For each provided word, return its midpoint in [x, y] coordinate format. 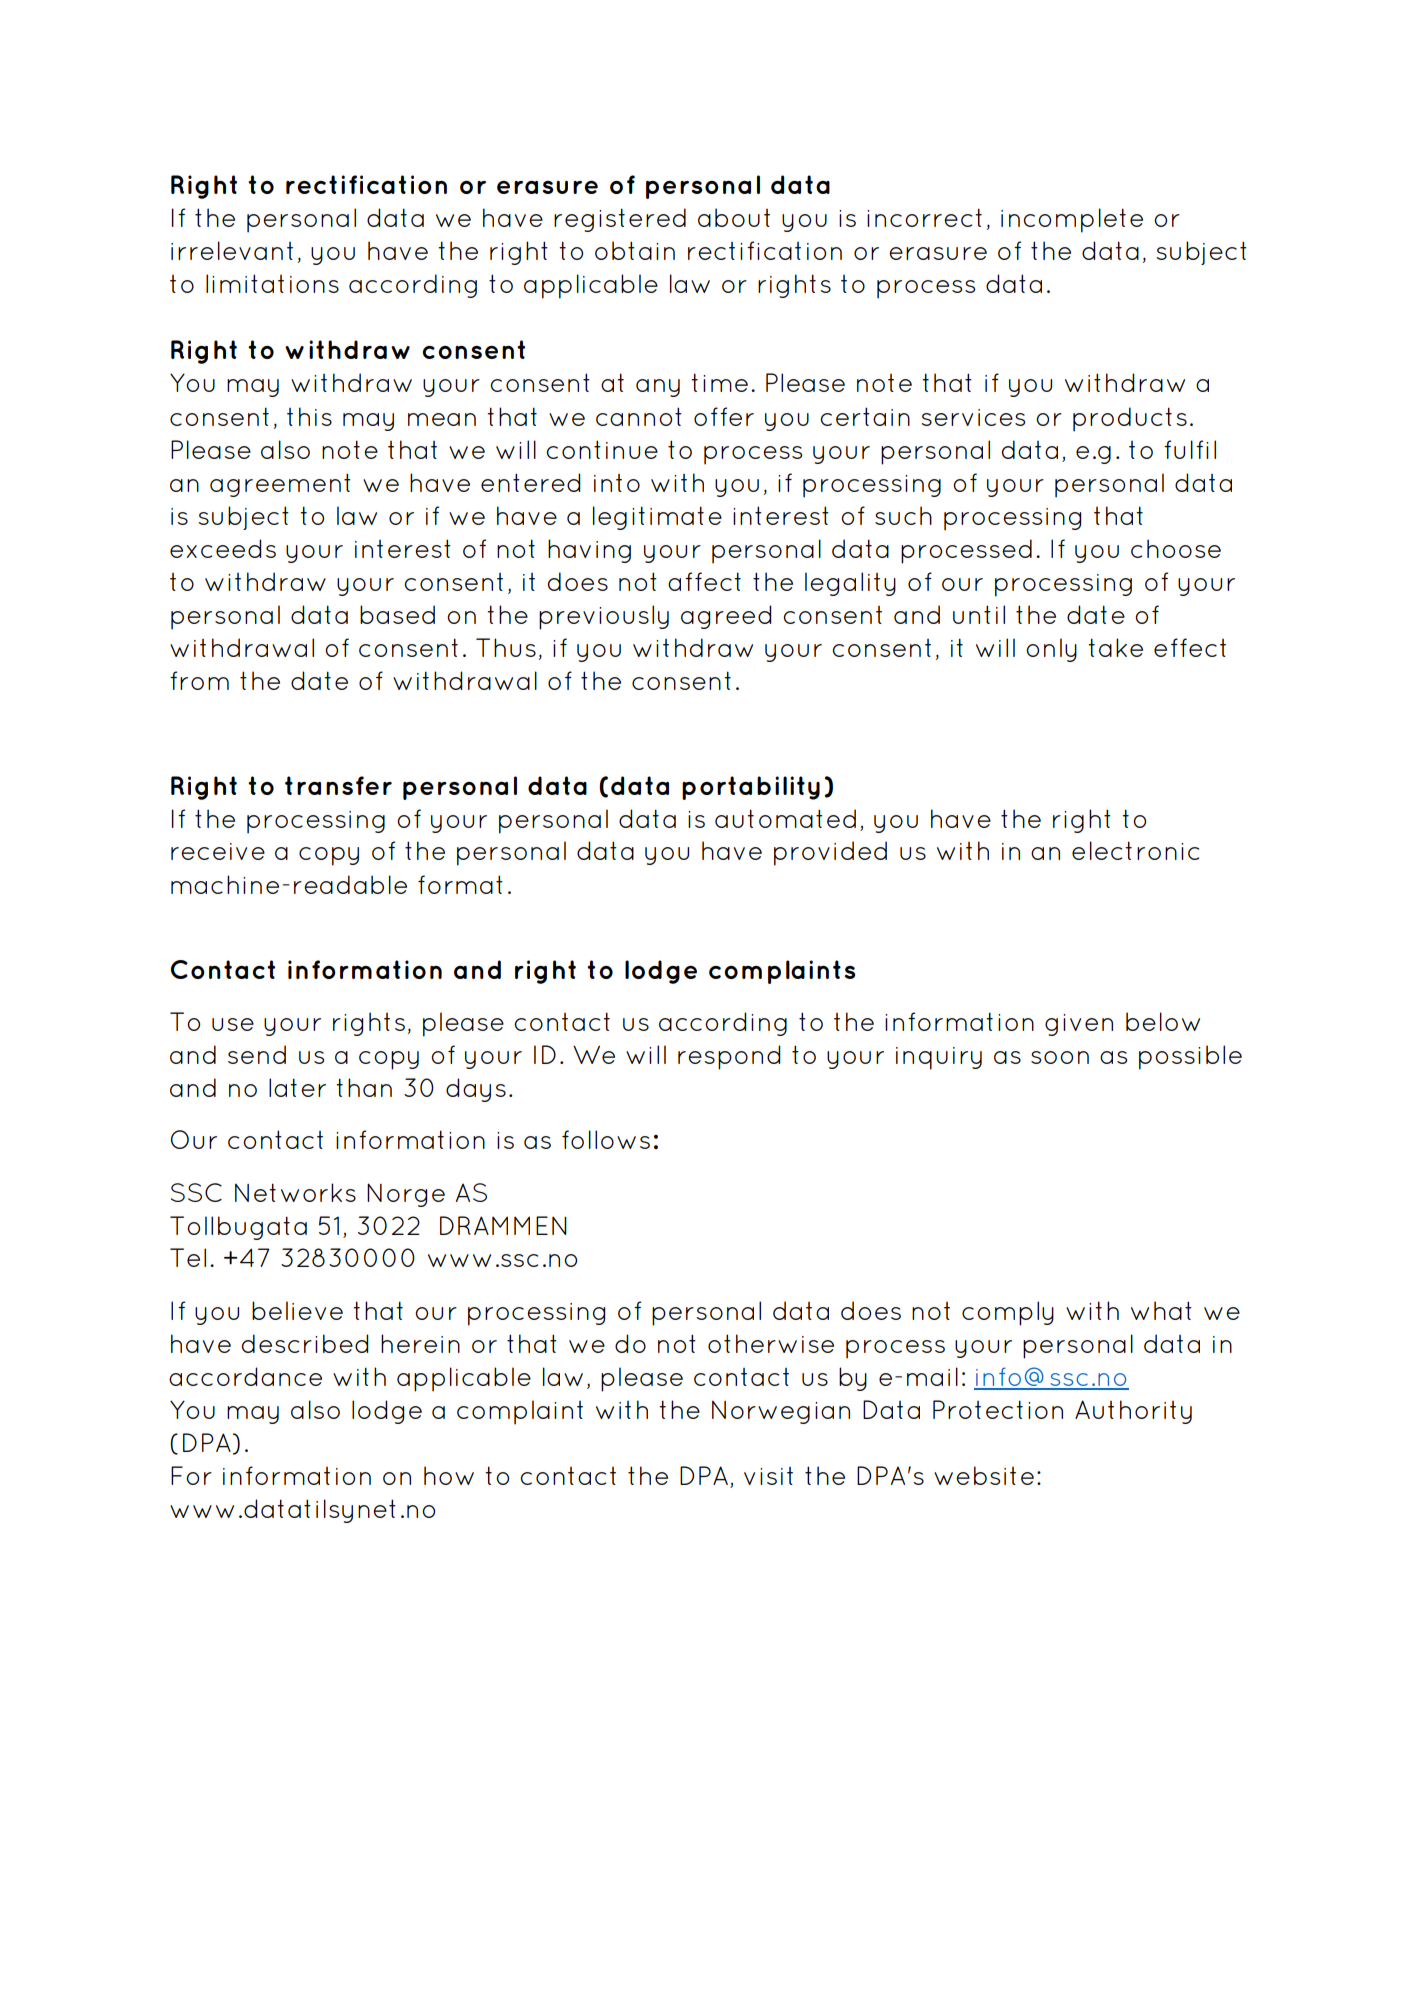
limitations [272, 283]
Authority [1133, 1412]
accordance [245, 1376]
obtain [635, 250]
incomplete [1072, 220]
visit [768, 1476]
